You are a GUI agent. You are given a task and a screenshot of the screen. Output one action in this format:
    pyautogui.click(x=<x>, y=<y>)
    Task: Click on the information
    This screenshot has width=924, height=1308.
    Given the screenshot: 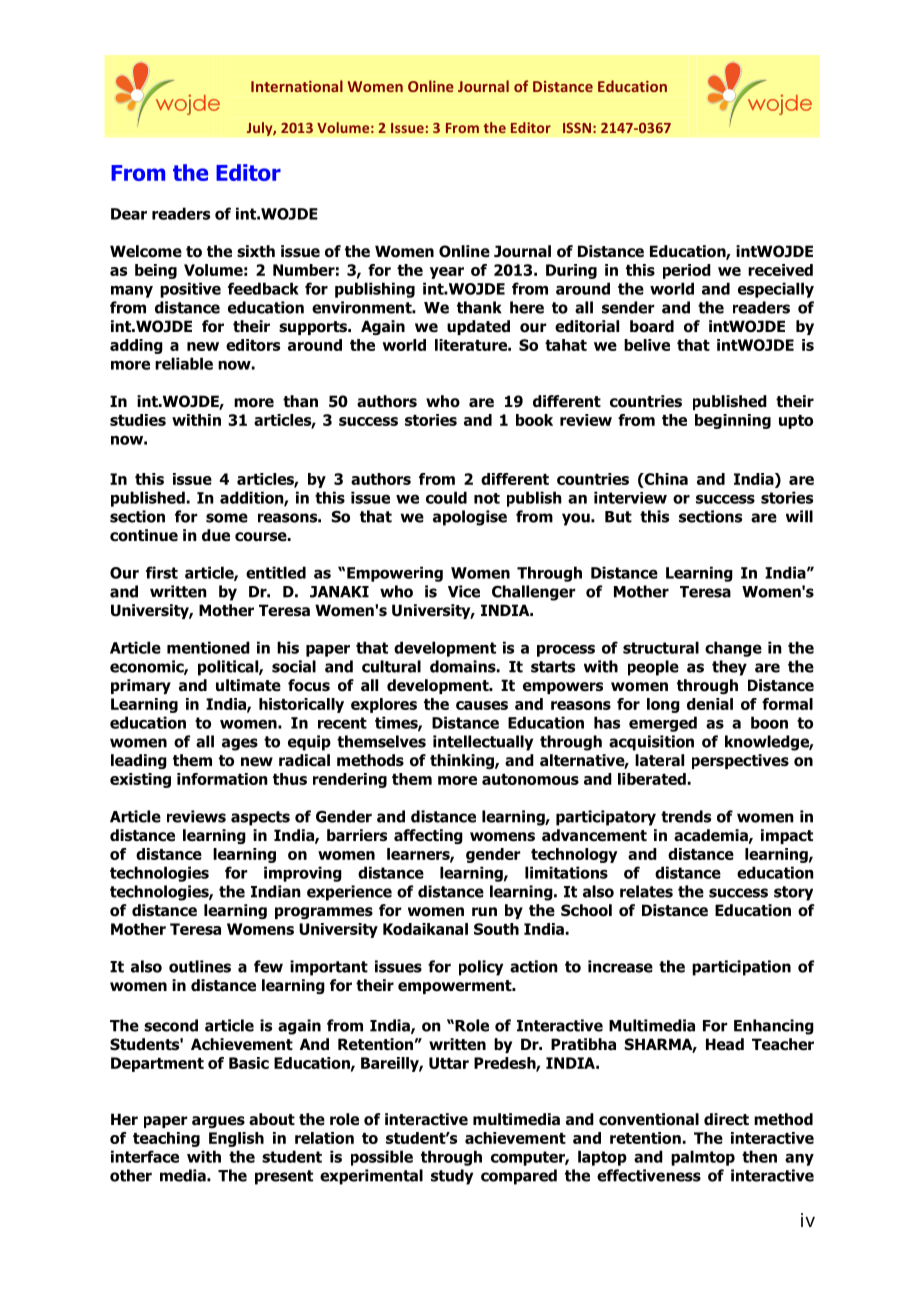 What is the action you would take?
    pyautogui.click(x=222, y=779)
